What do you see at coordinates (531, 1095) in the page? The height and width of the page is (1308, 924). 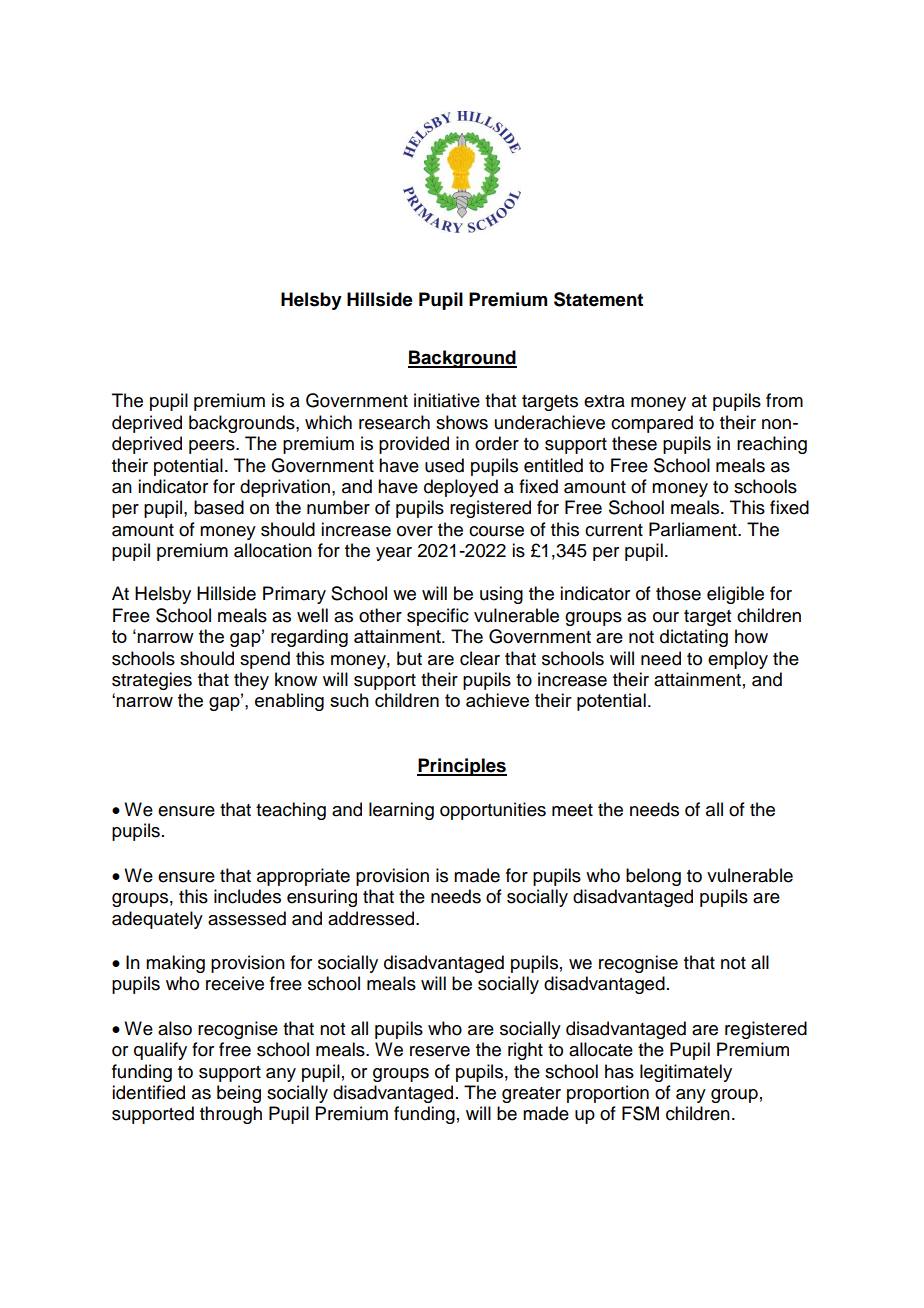 I see `greater` at bounding box center [531, 1095].
